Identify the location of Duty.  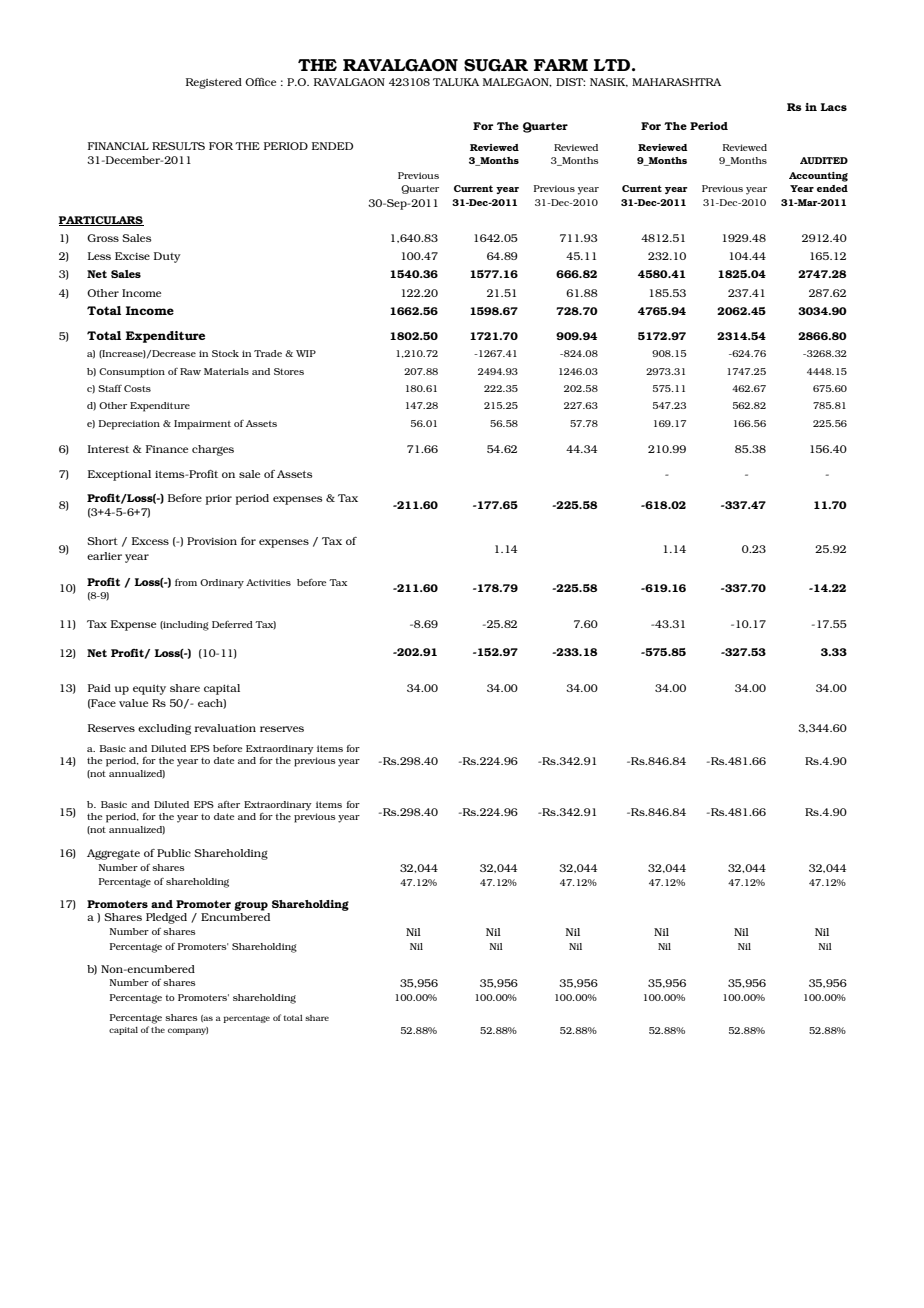
(167, 257).
